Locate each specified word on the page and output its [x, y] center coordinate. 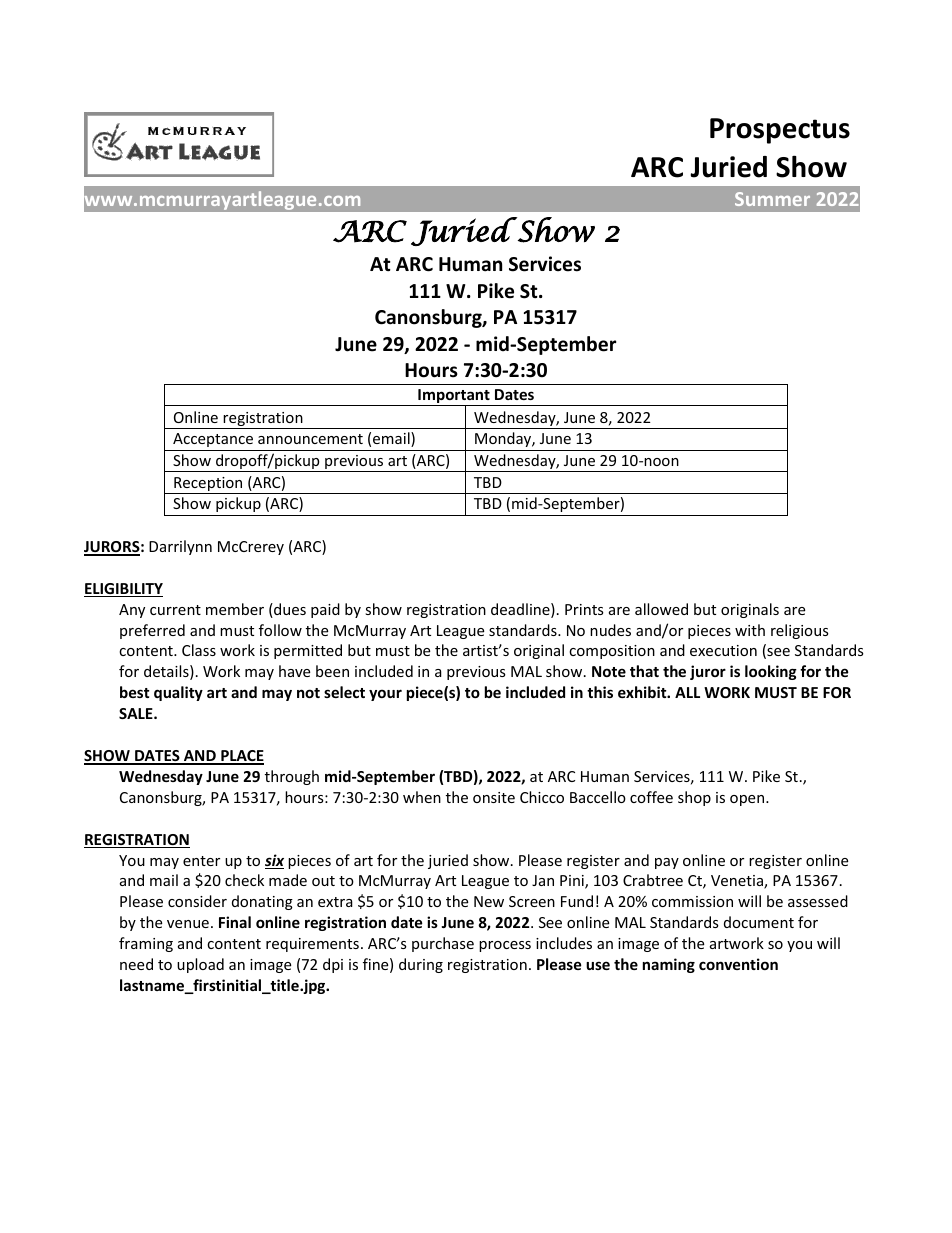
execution [723, 650]
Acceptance [213, 440]
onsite [494, 797]
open [748, 800]
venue [188, 924]
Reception [208, 485]
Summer [772, 199]
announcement [310, 439]
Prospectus [780, 131]
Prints [584, 609]
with [750, 630]
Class [199, 650]
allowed [661, 609]
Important [454, 397]
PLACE [241, 757]
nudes [610, 630]
